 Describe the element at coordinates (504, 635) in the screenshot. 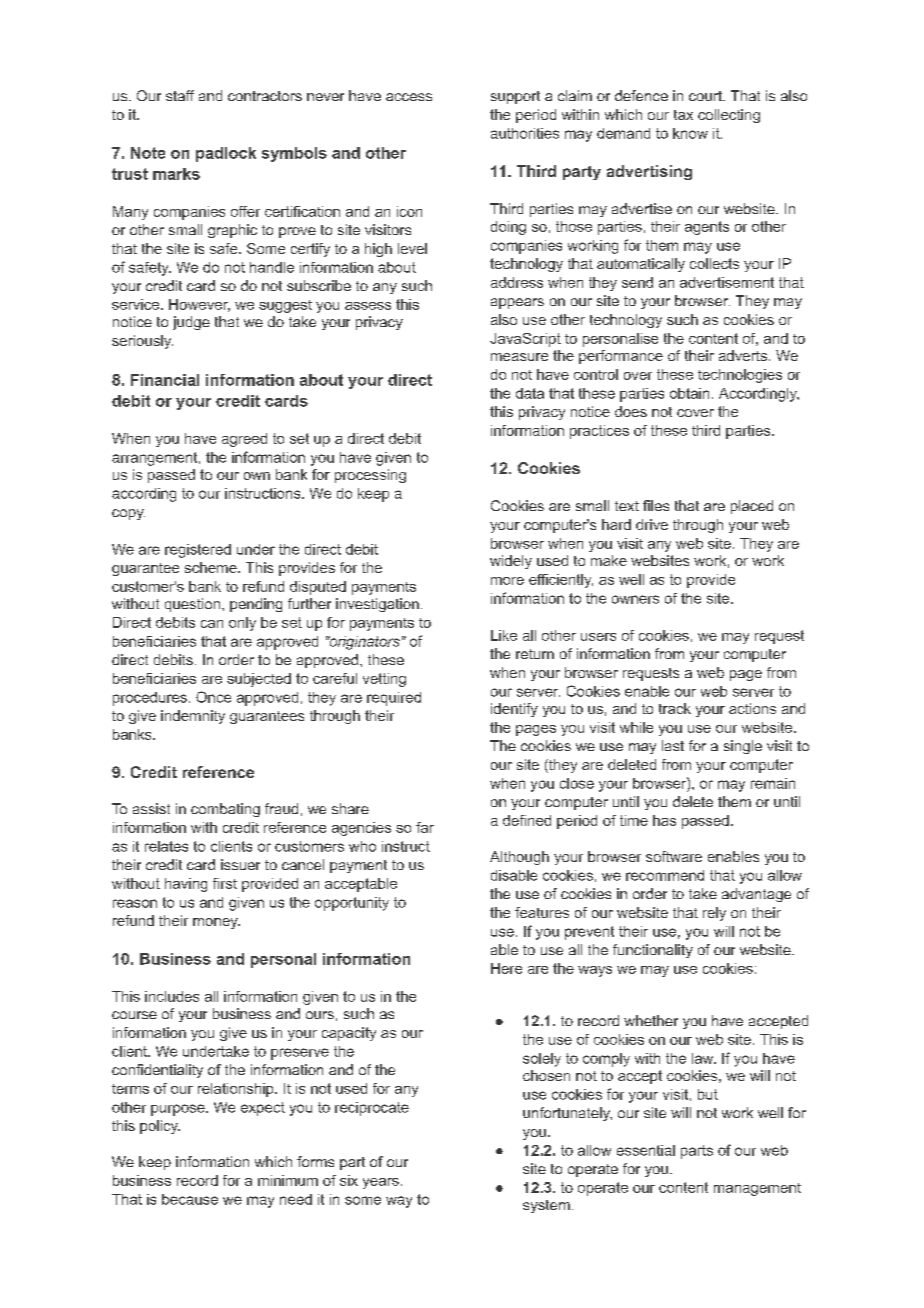

I see `Like` at that location.
